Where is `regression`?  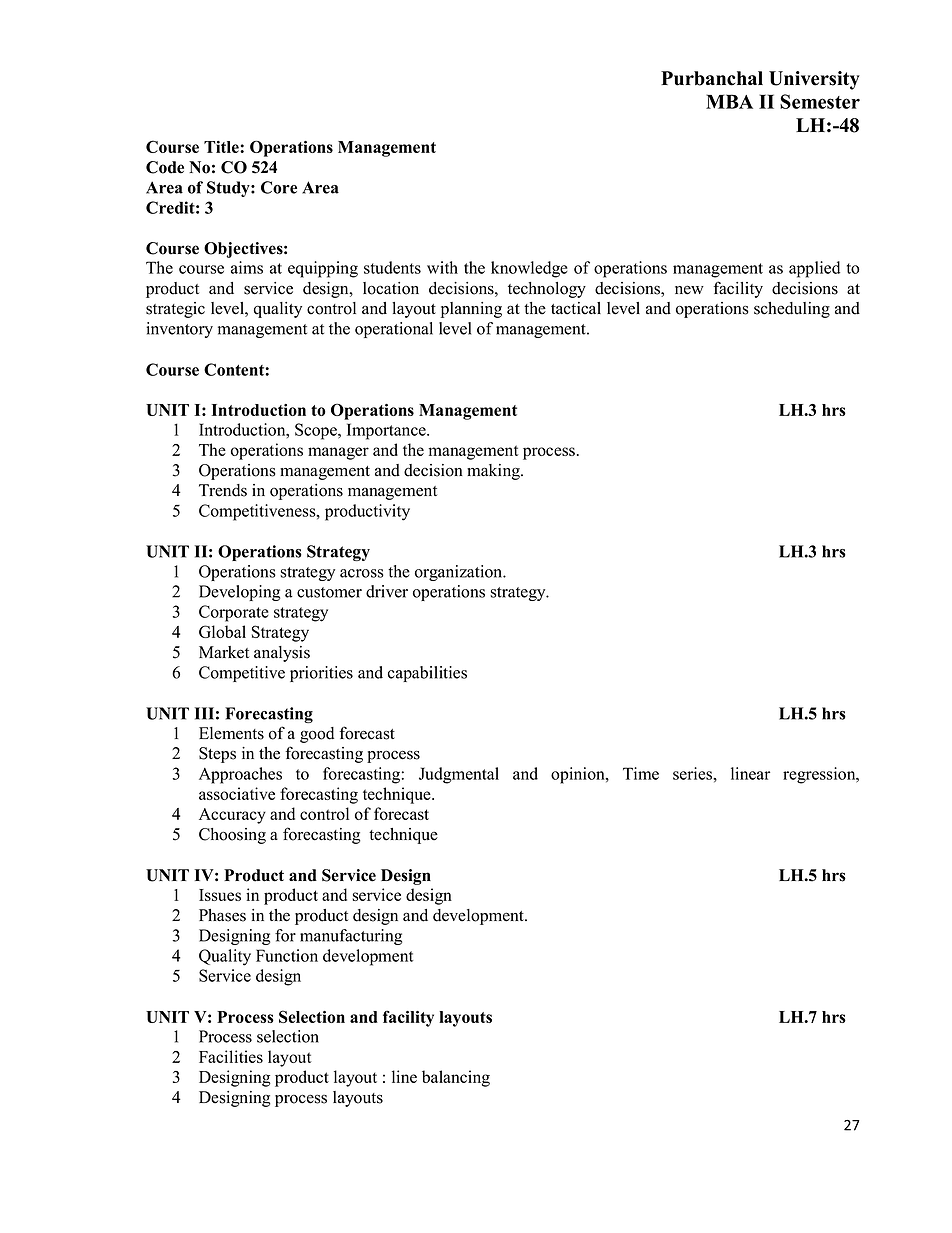 regression is located at coordinates (820, 775).
